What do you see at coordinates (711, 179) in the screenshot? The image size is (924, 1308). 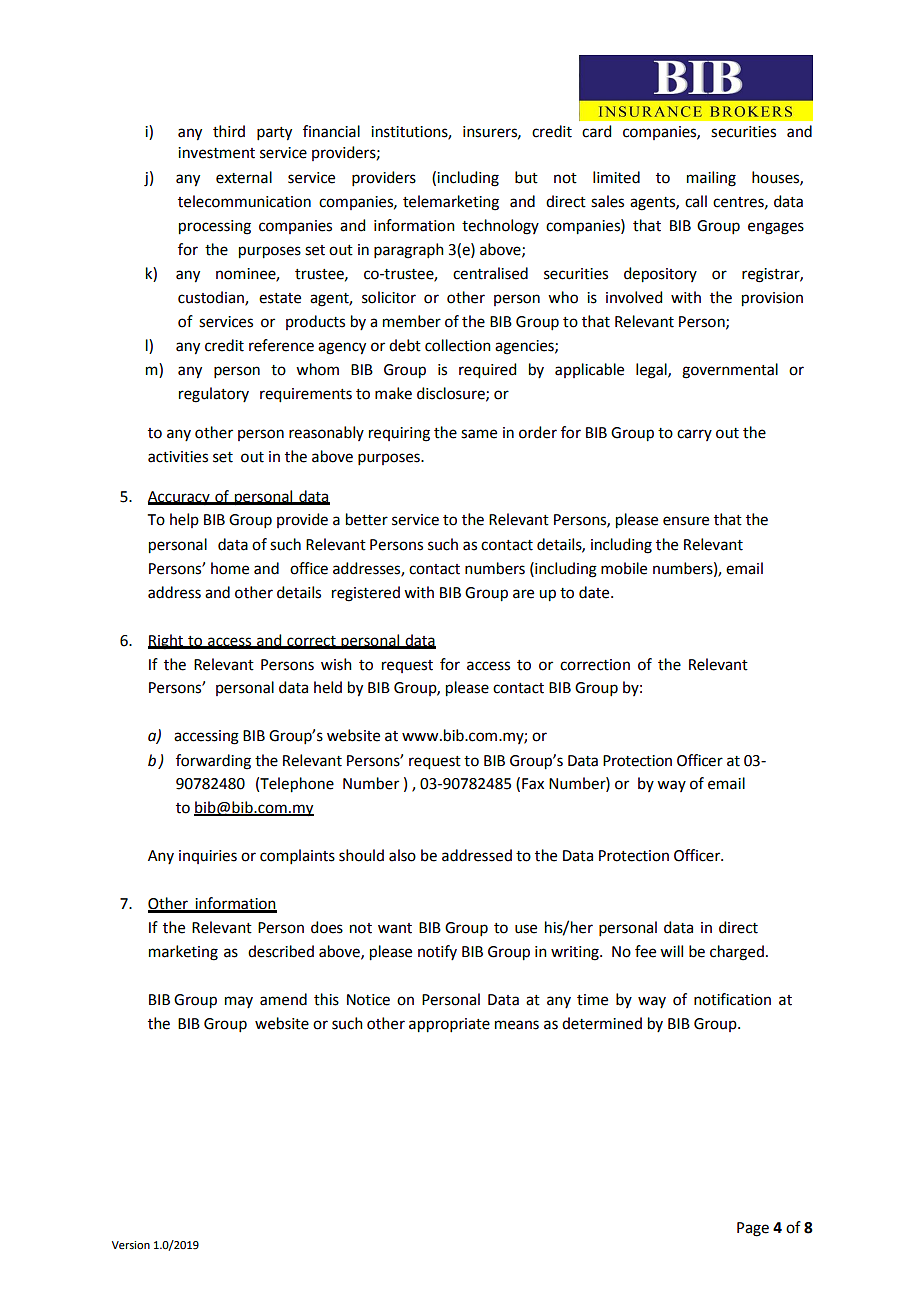 I see `mailing` at bounding box center [711, 179].
